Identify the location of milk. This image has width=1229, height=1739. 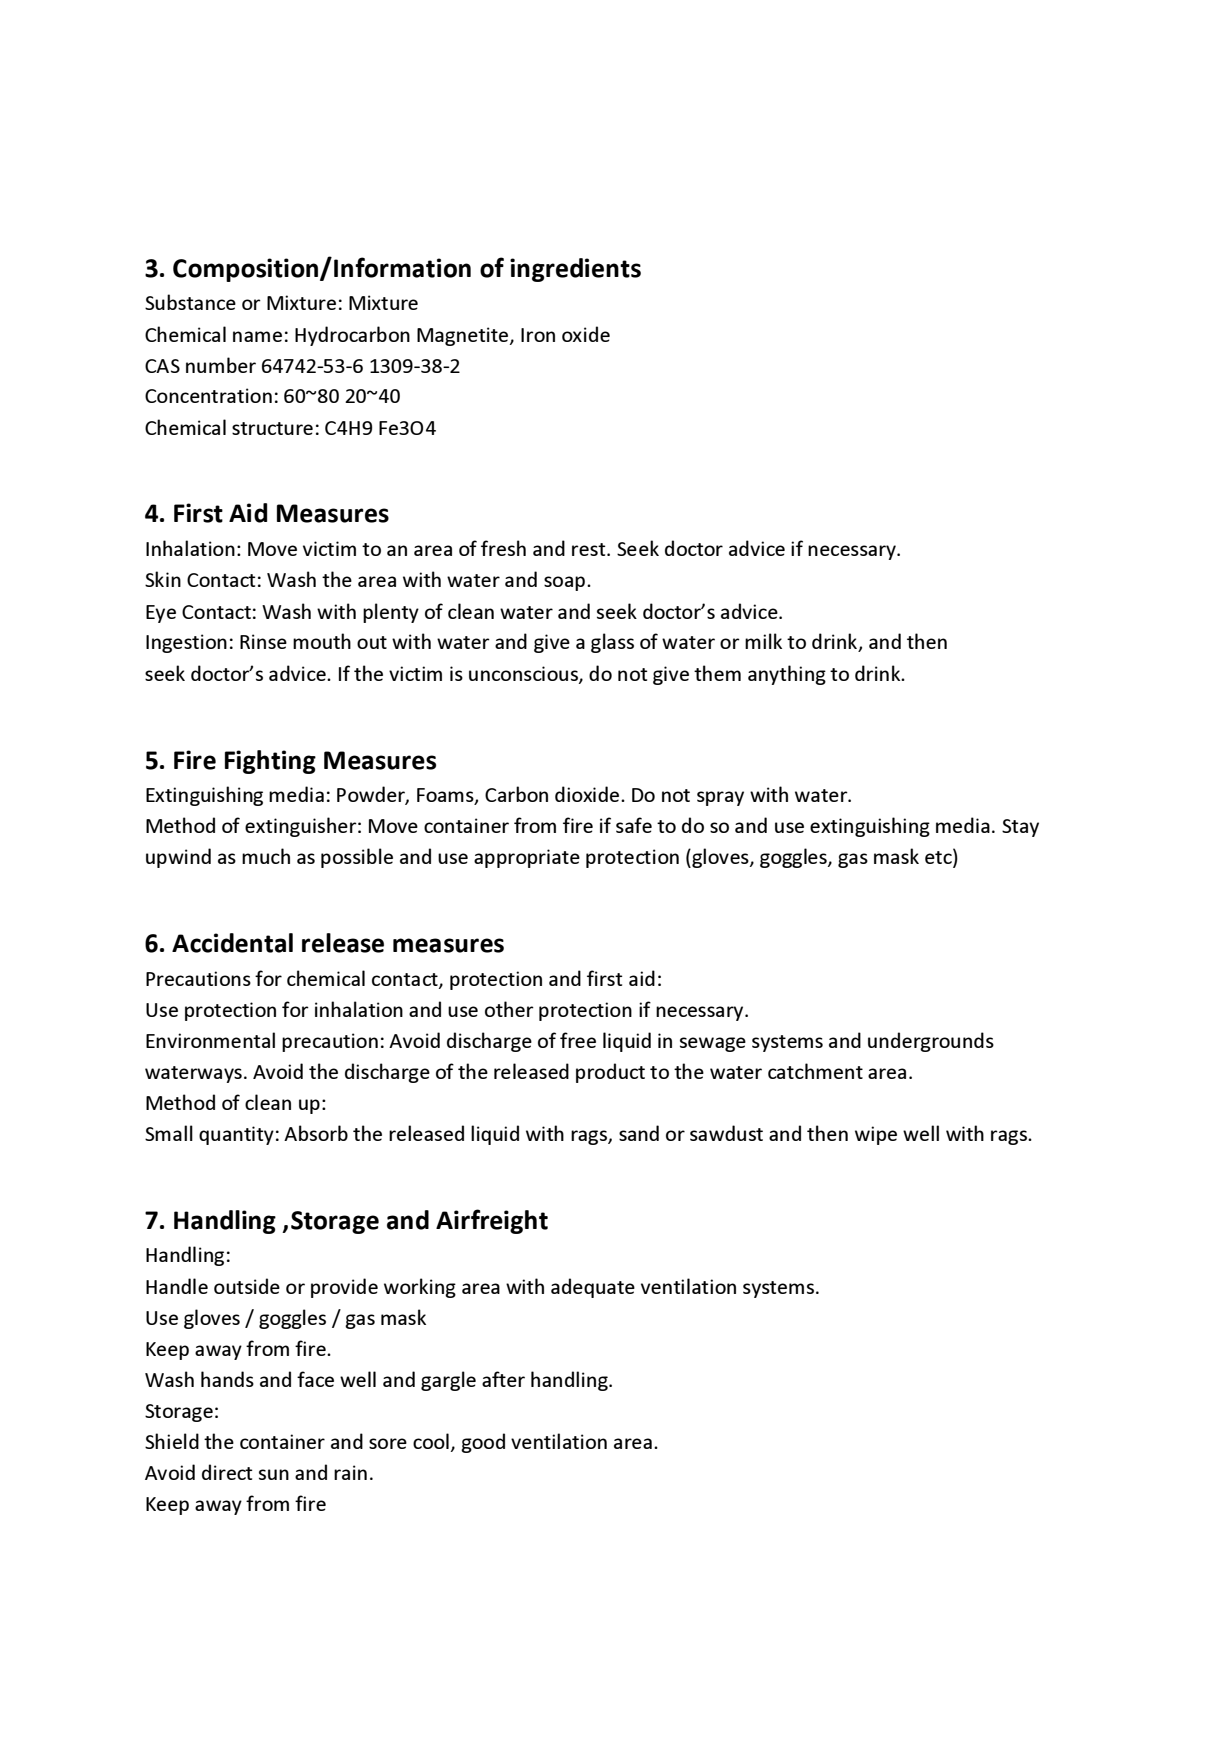
(763, 641).
